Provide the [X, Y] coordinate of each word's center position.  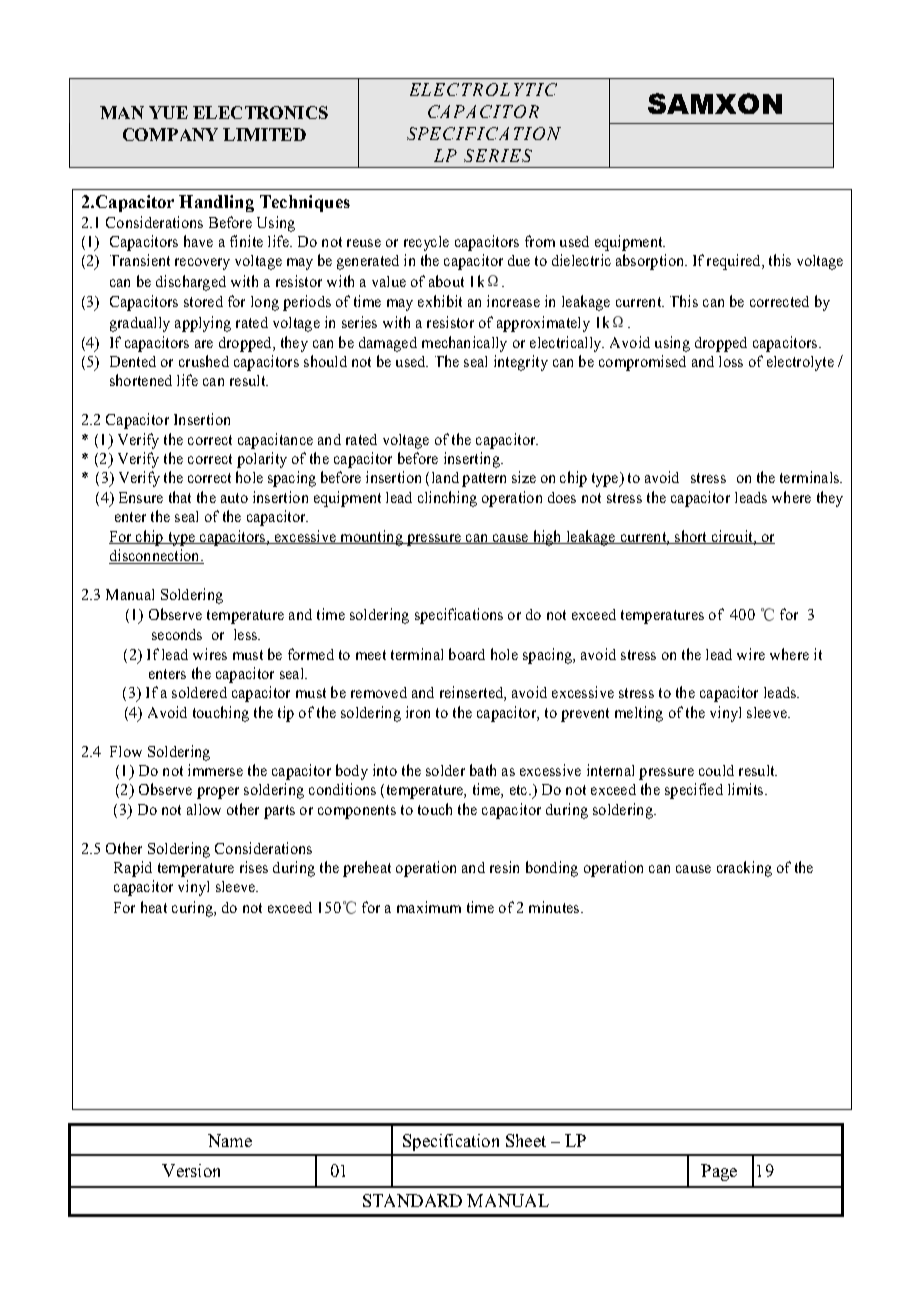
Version [191, 1170]
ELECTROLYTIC [483, 89]
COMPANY [170, 134]
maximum [429, 907]
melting [639, 714]
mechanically [464, 344]
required [735, 262]
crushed [204, 361]
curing [193, 909]
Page [719, 1172]
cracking [744, 869]
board [467, 654]
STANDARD [412, 1200]
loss [731, 361]
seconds [177, 634]
